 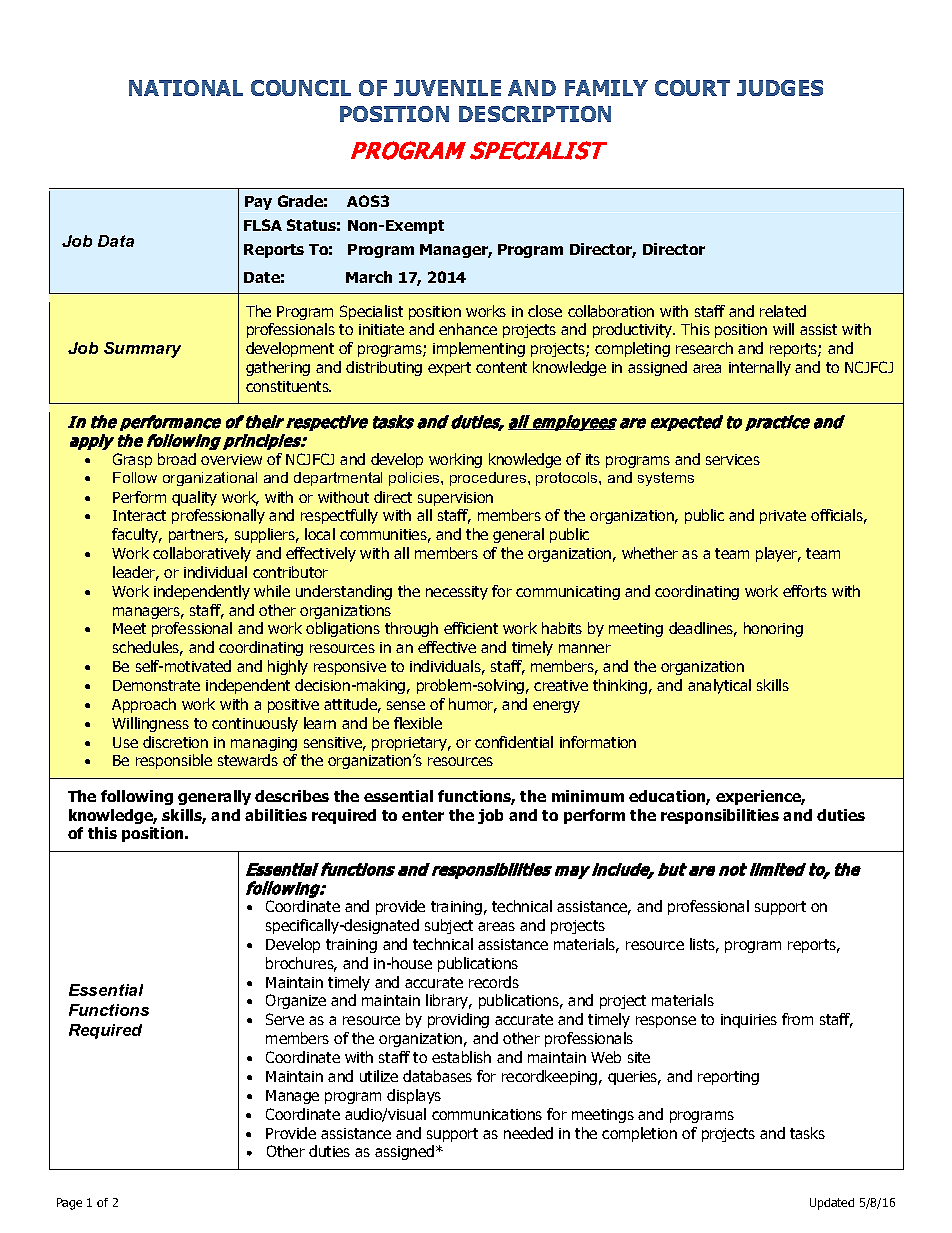 What do you see at coordinates (639, 1134) in the document?
I see `completion` at bounding box center [639, 1134].
